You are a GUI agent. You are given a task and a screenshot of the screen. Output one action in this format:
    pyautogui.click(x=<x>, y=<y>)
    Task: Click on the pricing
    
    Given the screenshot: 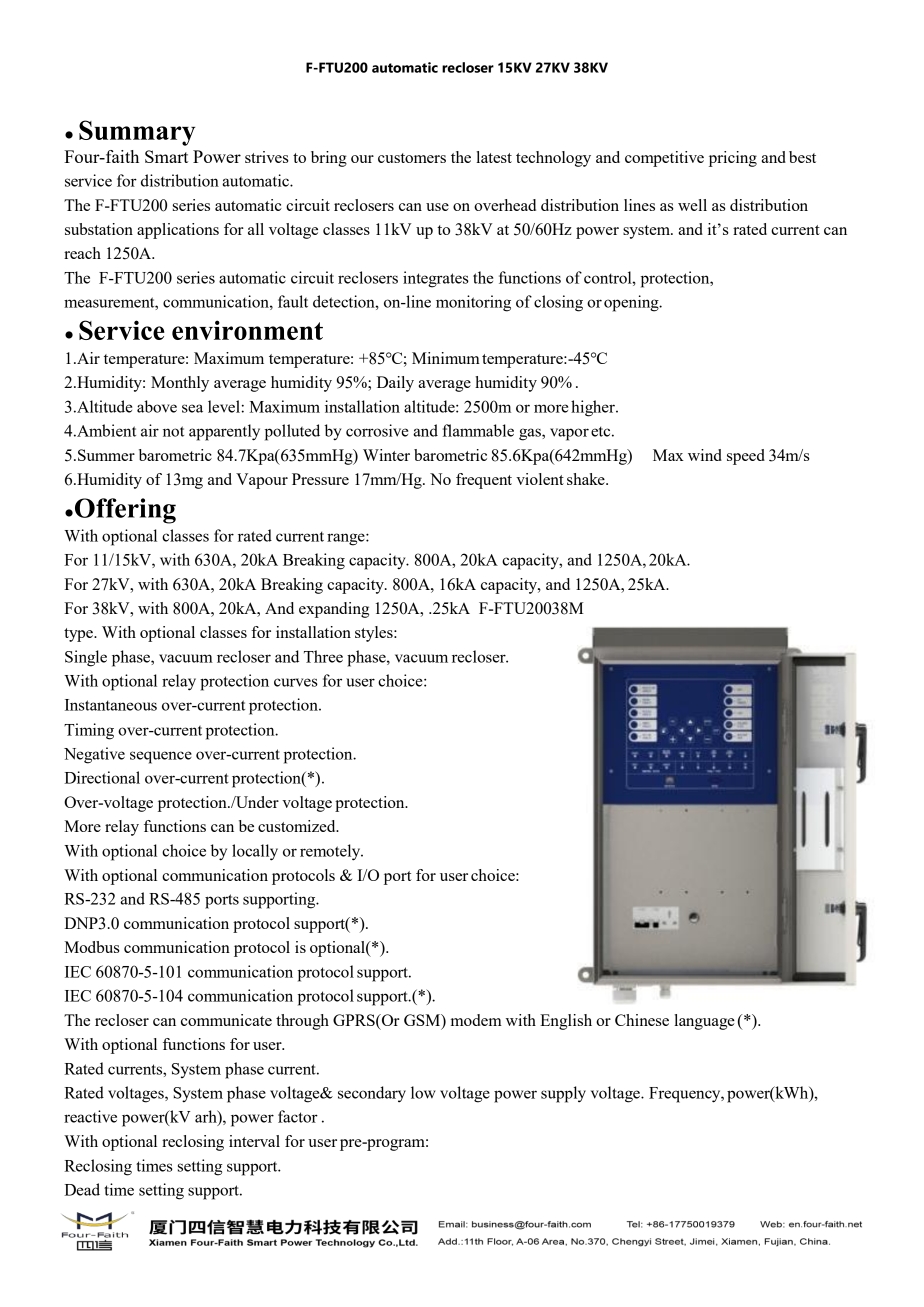 What is the action you would take?
    pyautogui.click(x=733, y=159)
